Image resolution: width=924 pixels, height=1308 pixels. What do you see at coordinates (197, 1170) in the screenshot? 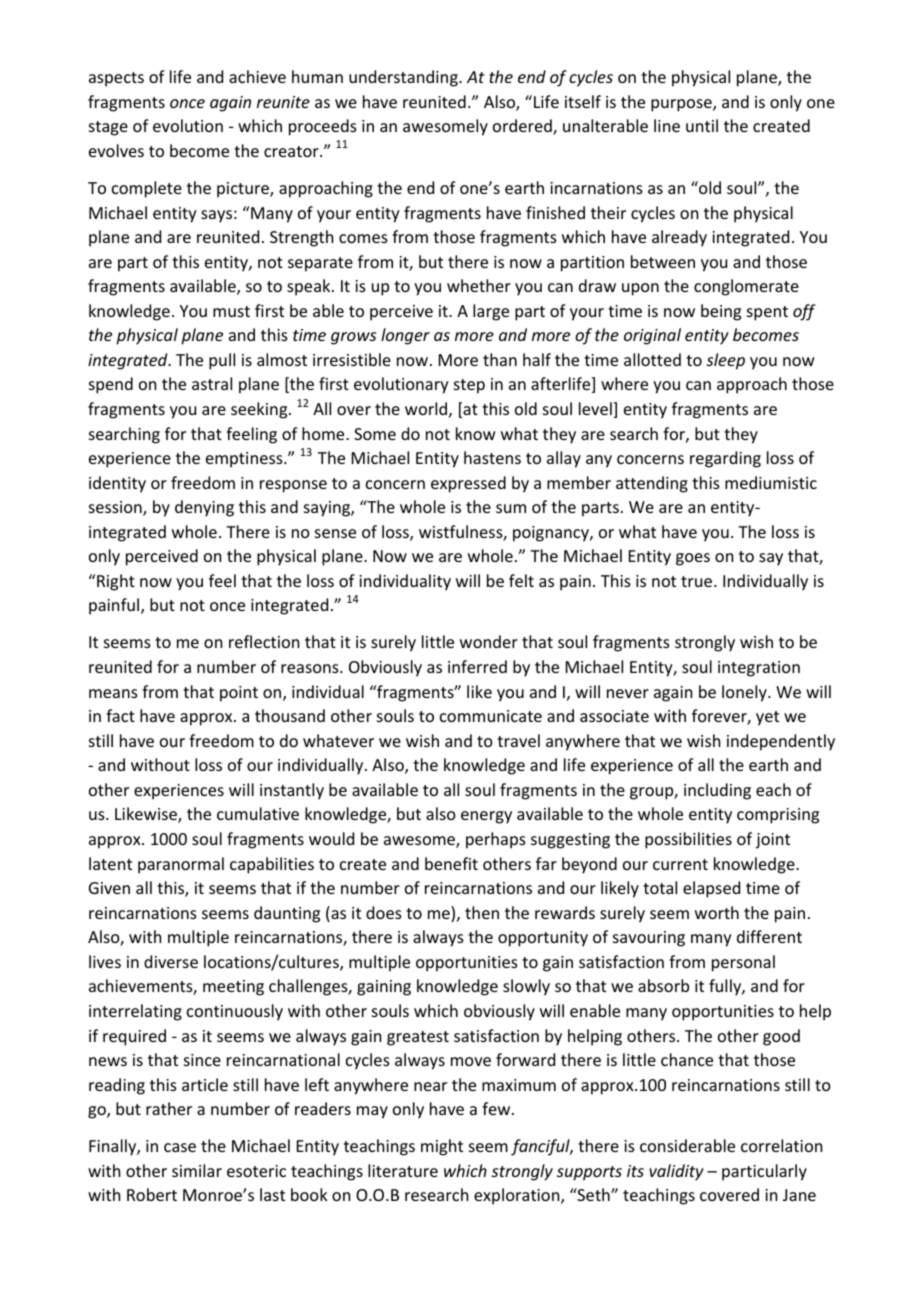
I see `similar` at bounding box center [197, 1170].
